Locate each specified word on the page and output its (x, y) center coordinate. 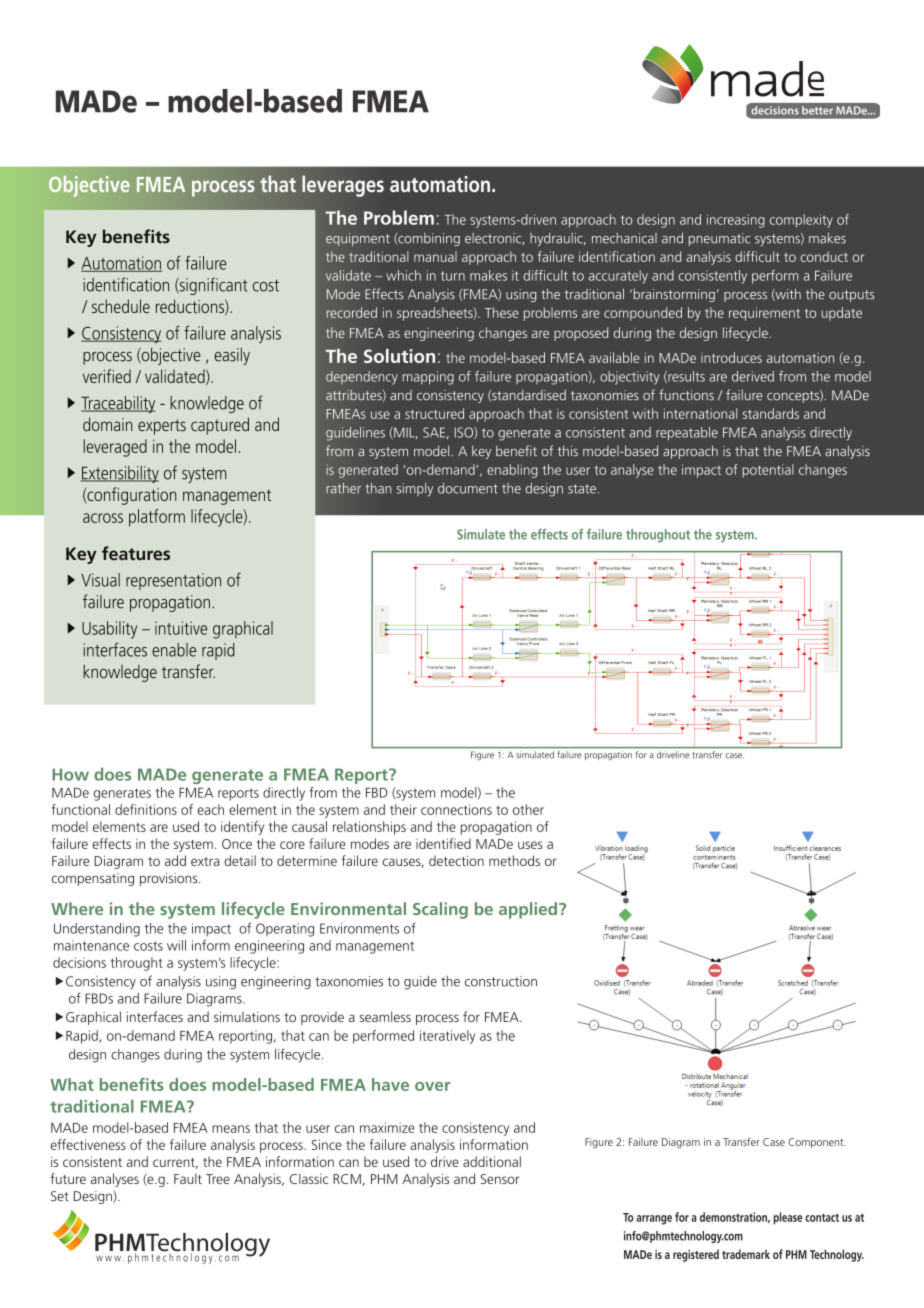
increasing (736, 221)
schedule (121, 306)
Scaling (440, 910)
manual (435, 256)
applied (528, 910)
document (468, 488)
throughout (658, 536)
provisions (170, 879)
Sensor (499, 1179)
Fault (188, 1178)
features (136, 553)
